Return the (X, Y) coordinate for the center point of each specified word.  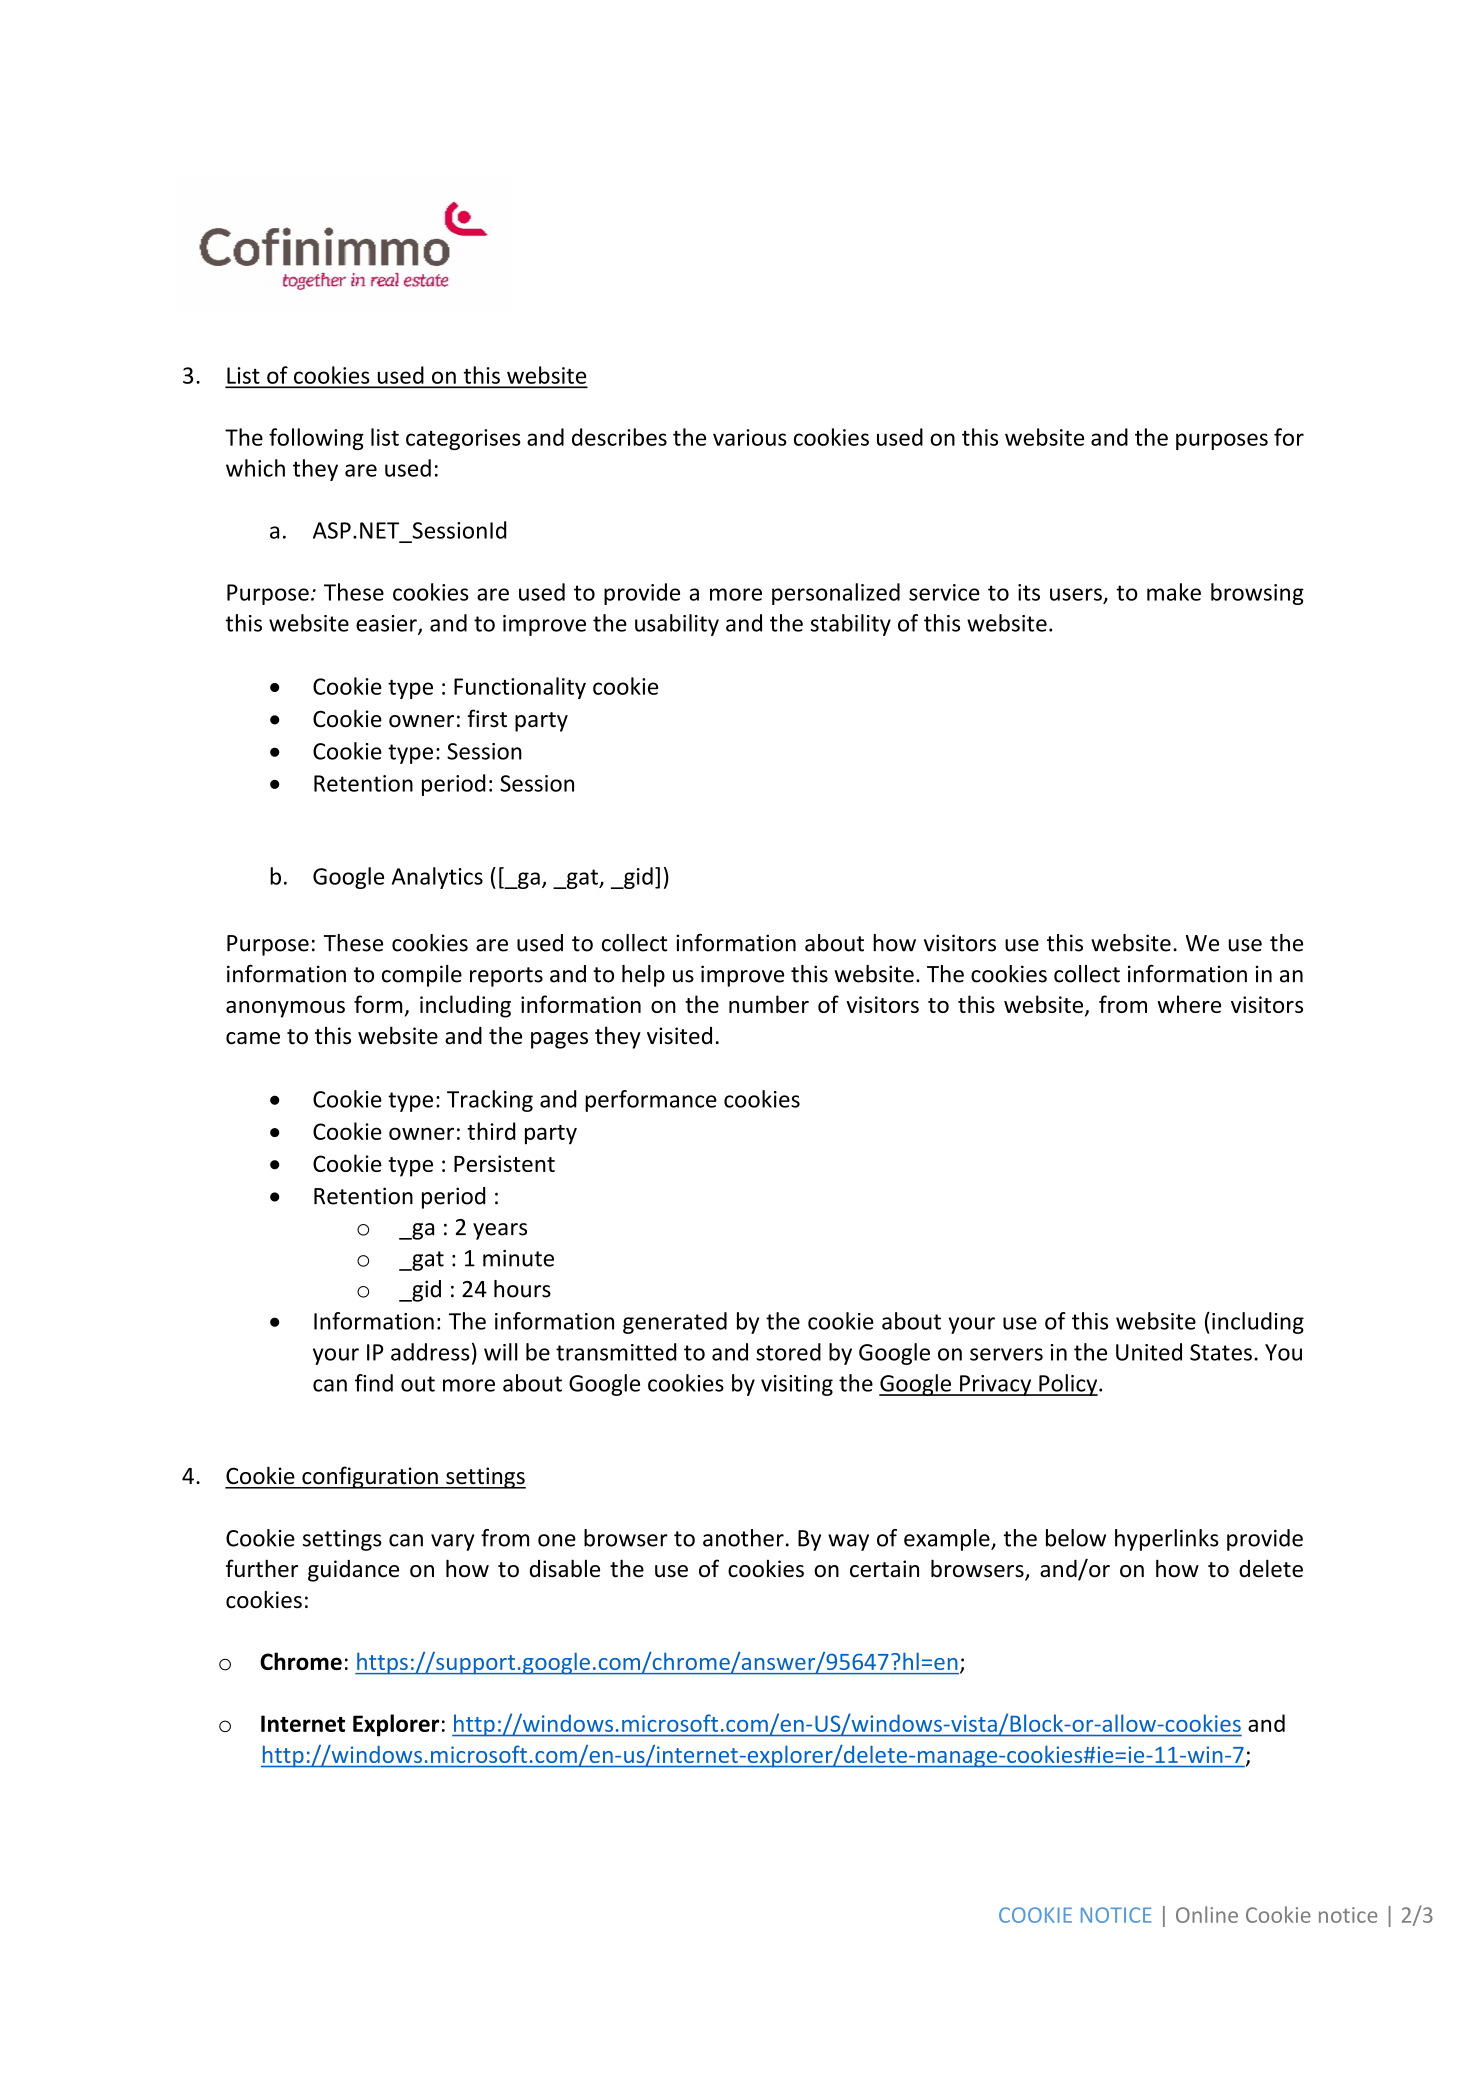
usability (677, 625)
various (750, 437)
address (430, 1352)
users (1076, 594)
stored (788, 1352)
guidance (353, 1571)
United (1149, 1352)
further (262, 1568)
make (1174, 592)
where (1189, 1004)
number (769, 1004)
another (743, 1538)
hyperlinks (1167, 1540)
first (487, 718)
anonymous (285, 1009)
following (316, 439)
